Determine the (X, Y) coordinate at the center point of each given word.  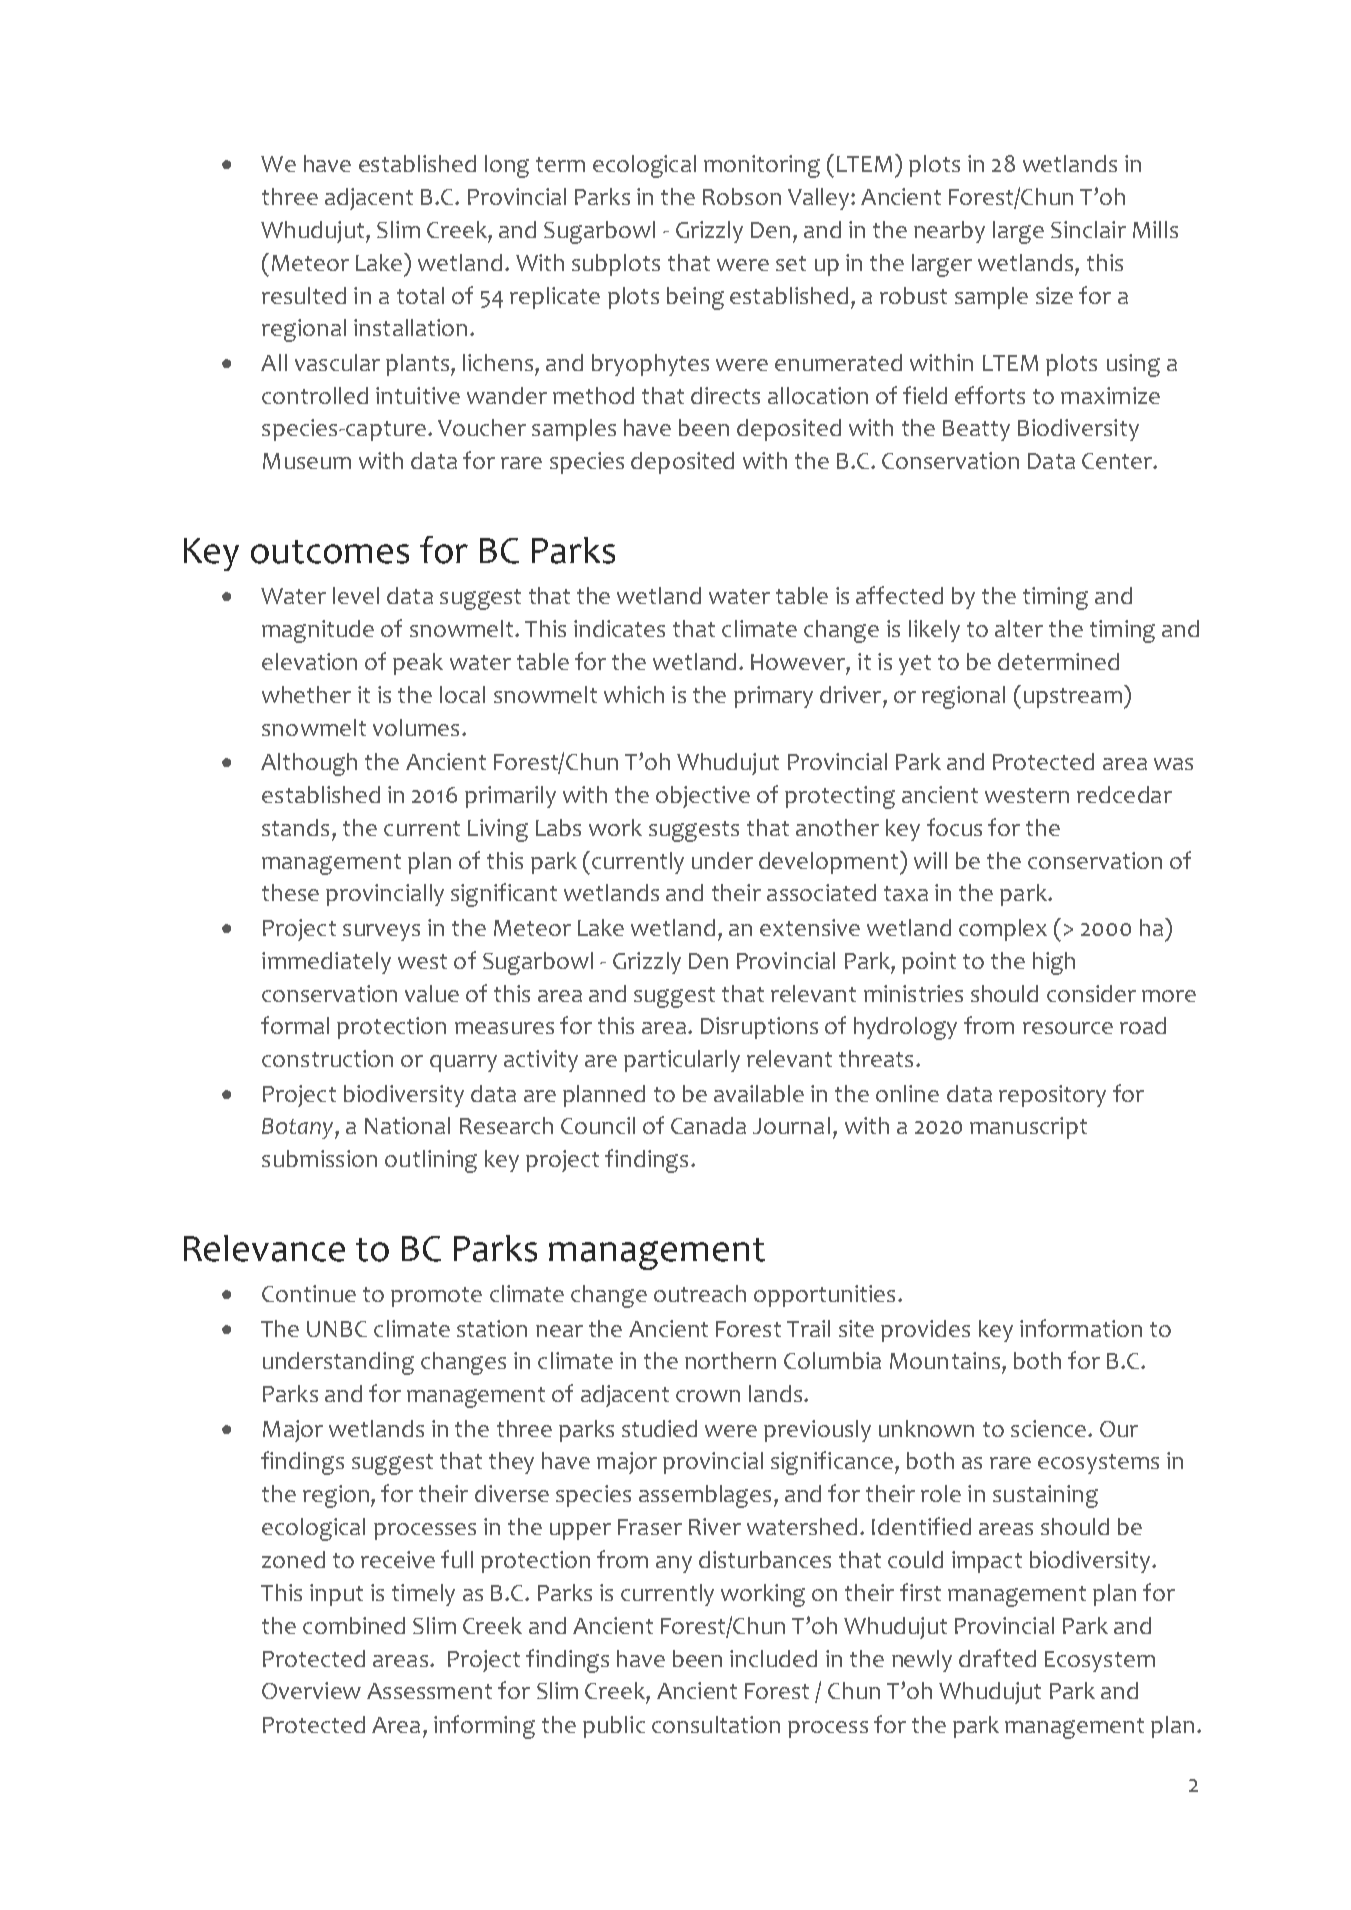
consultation (716, 1724)
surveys (381, 932)
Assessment (429, 1691)
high (1054, 963)
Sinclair (1088, 229)
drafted (997, 1658)
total (420, 295)
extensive (810, 927)
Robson (742, 196)
